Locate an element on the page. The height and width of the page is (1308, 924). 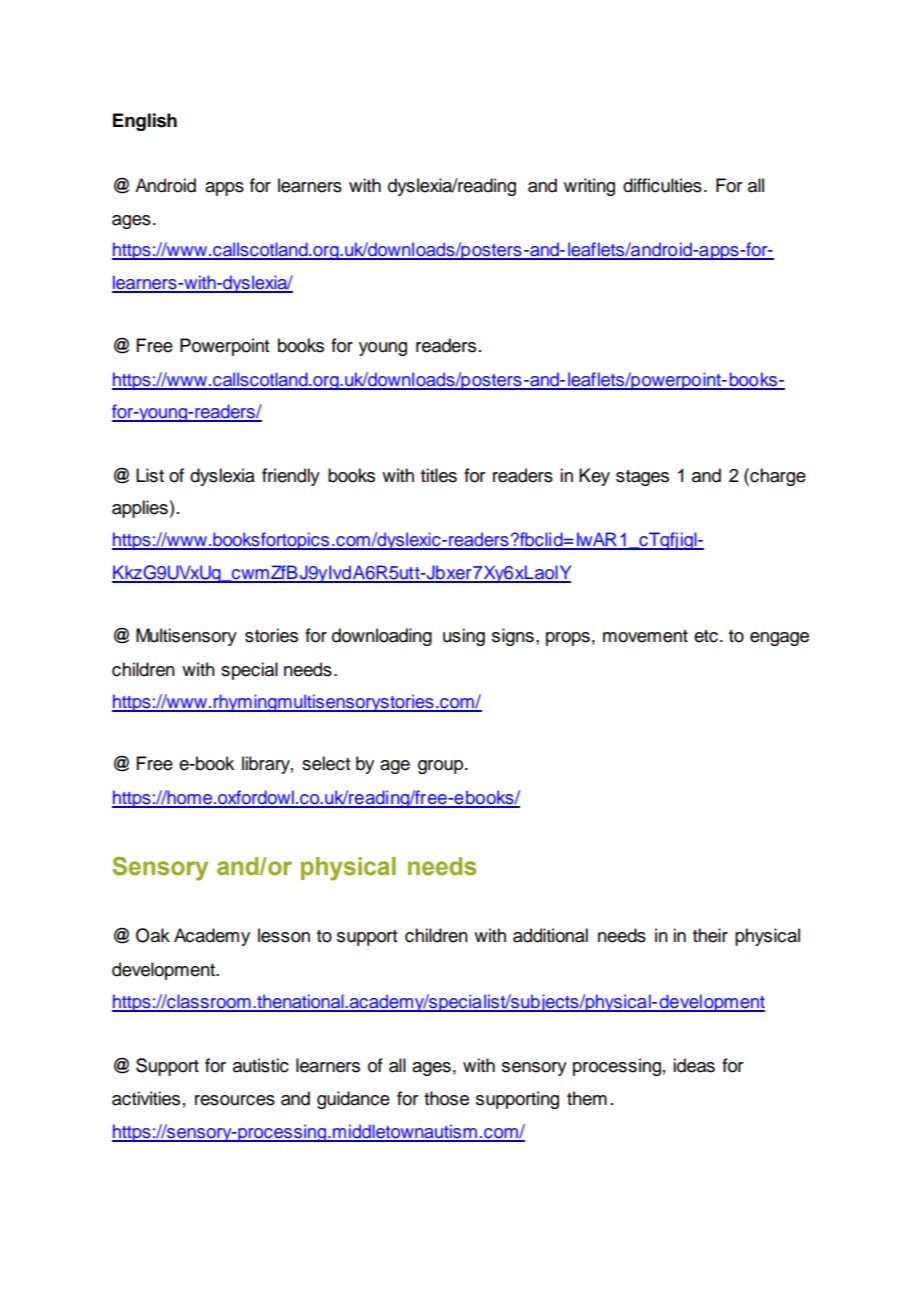
writing is located at coordinates (589, 187).
